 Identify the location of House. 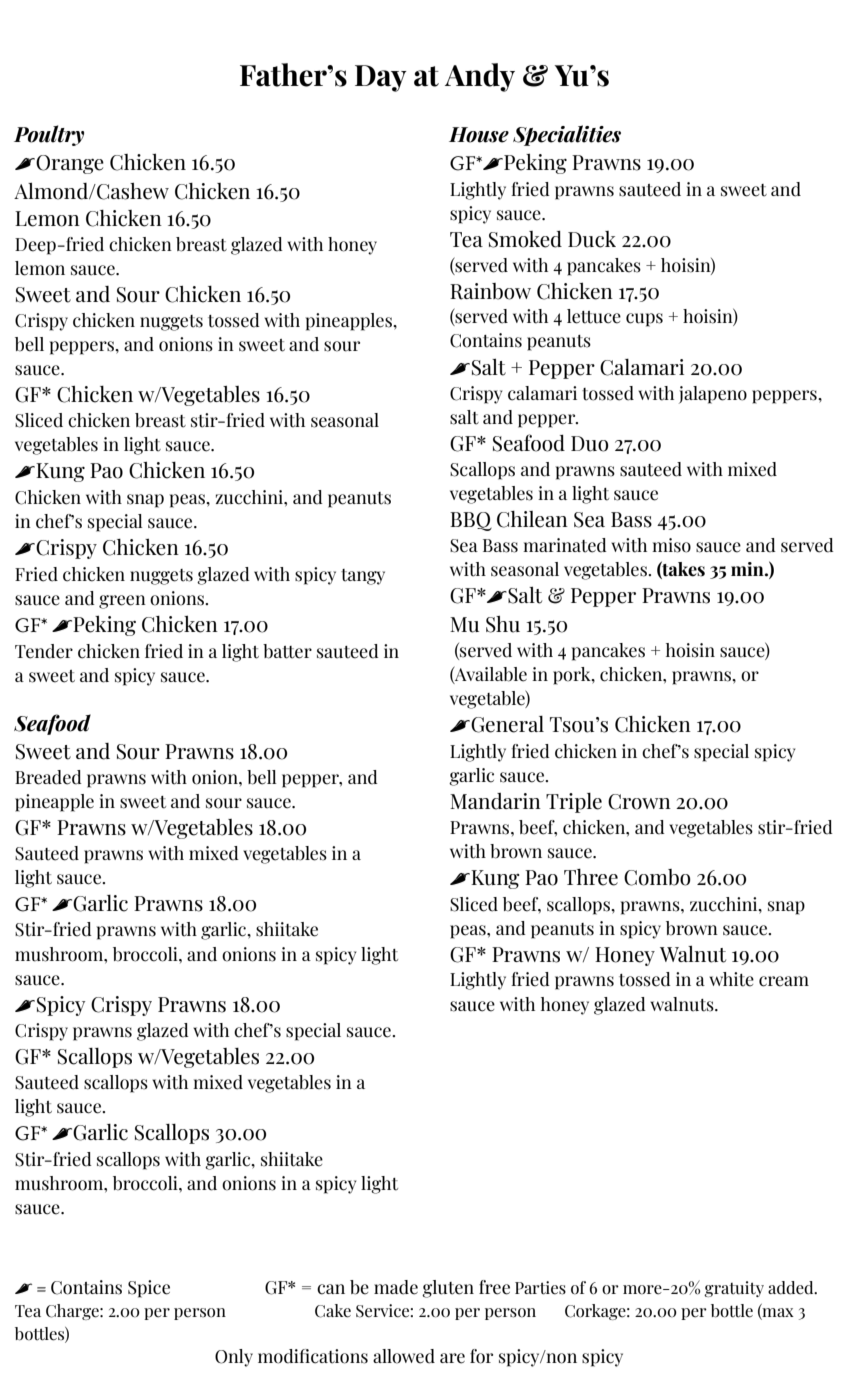
(479, 135).
